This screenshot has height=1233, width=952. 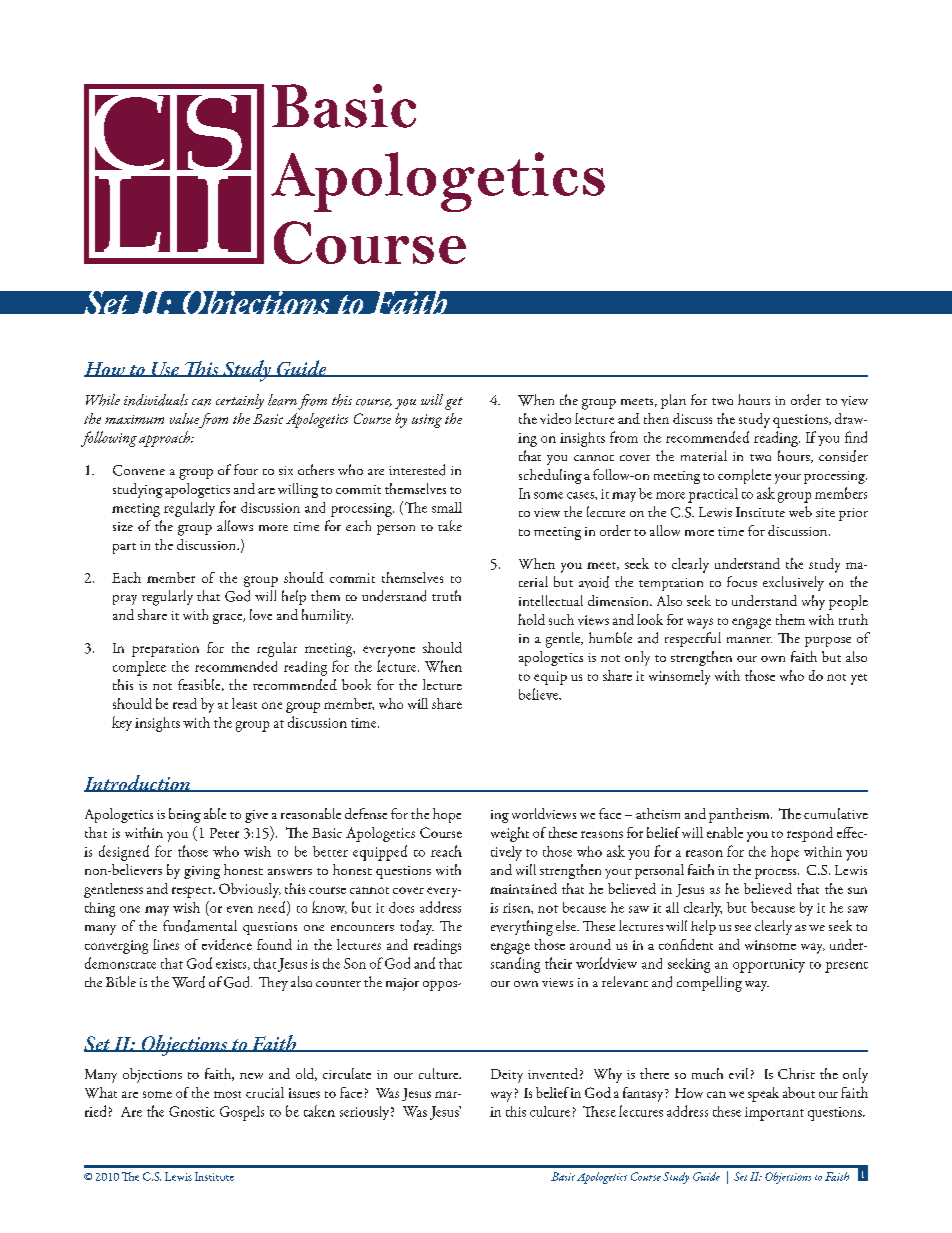 What do you see at coordinates (810, 834) in the screenshot?
I see `respond` at bounding box center [810, 834].
